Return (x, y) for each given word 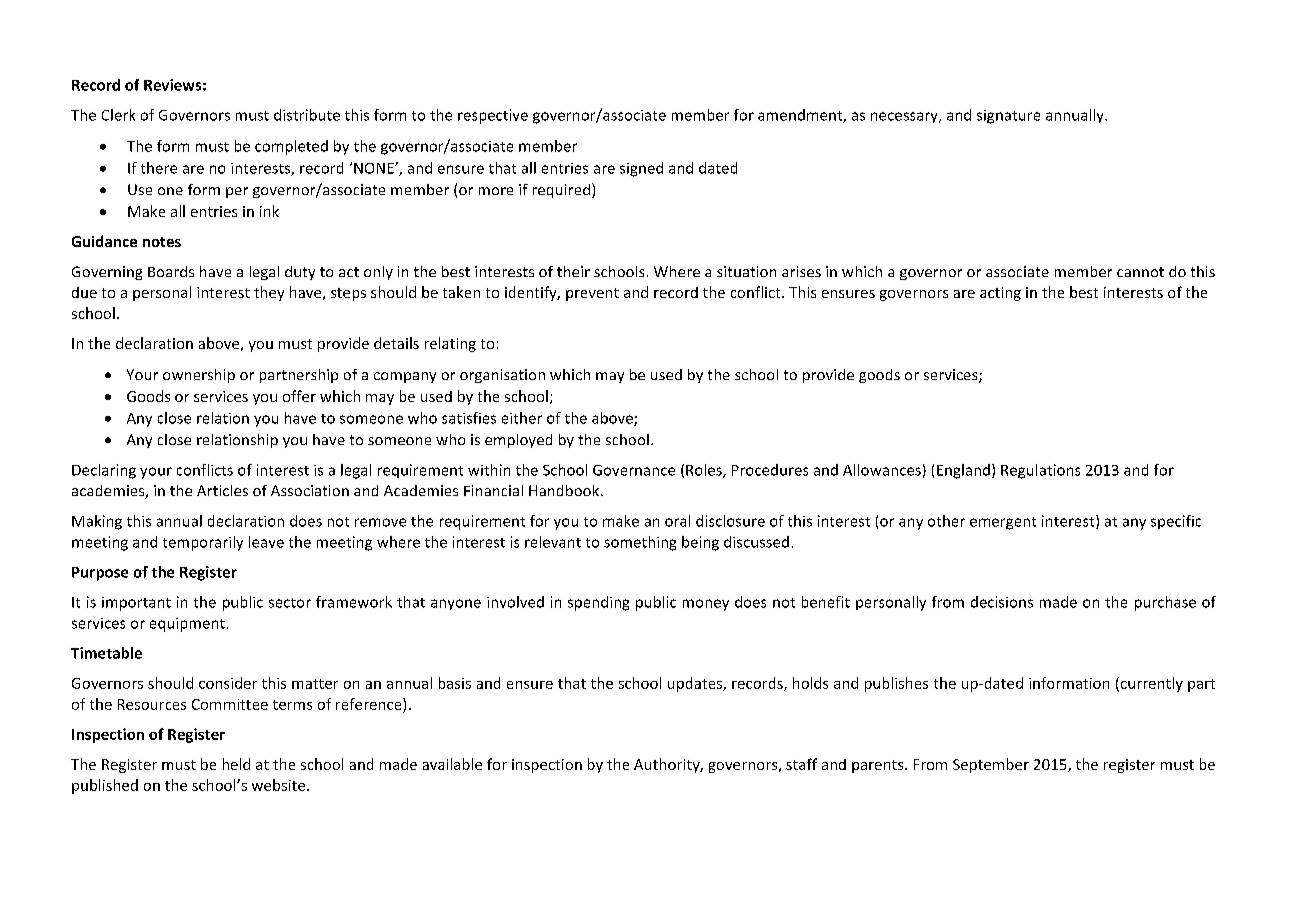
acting (1000, 294)
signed (641, 169)
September (991, 765)
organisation (502, 376)
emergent (1003, 523)
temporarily (203, 543)
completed (291, 147)
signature (1008, 117)
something (640, 543)
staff (801, 764)
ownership (199, 376)
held (236, 764)
